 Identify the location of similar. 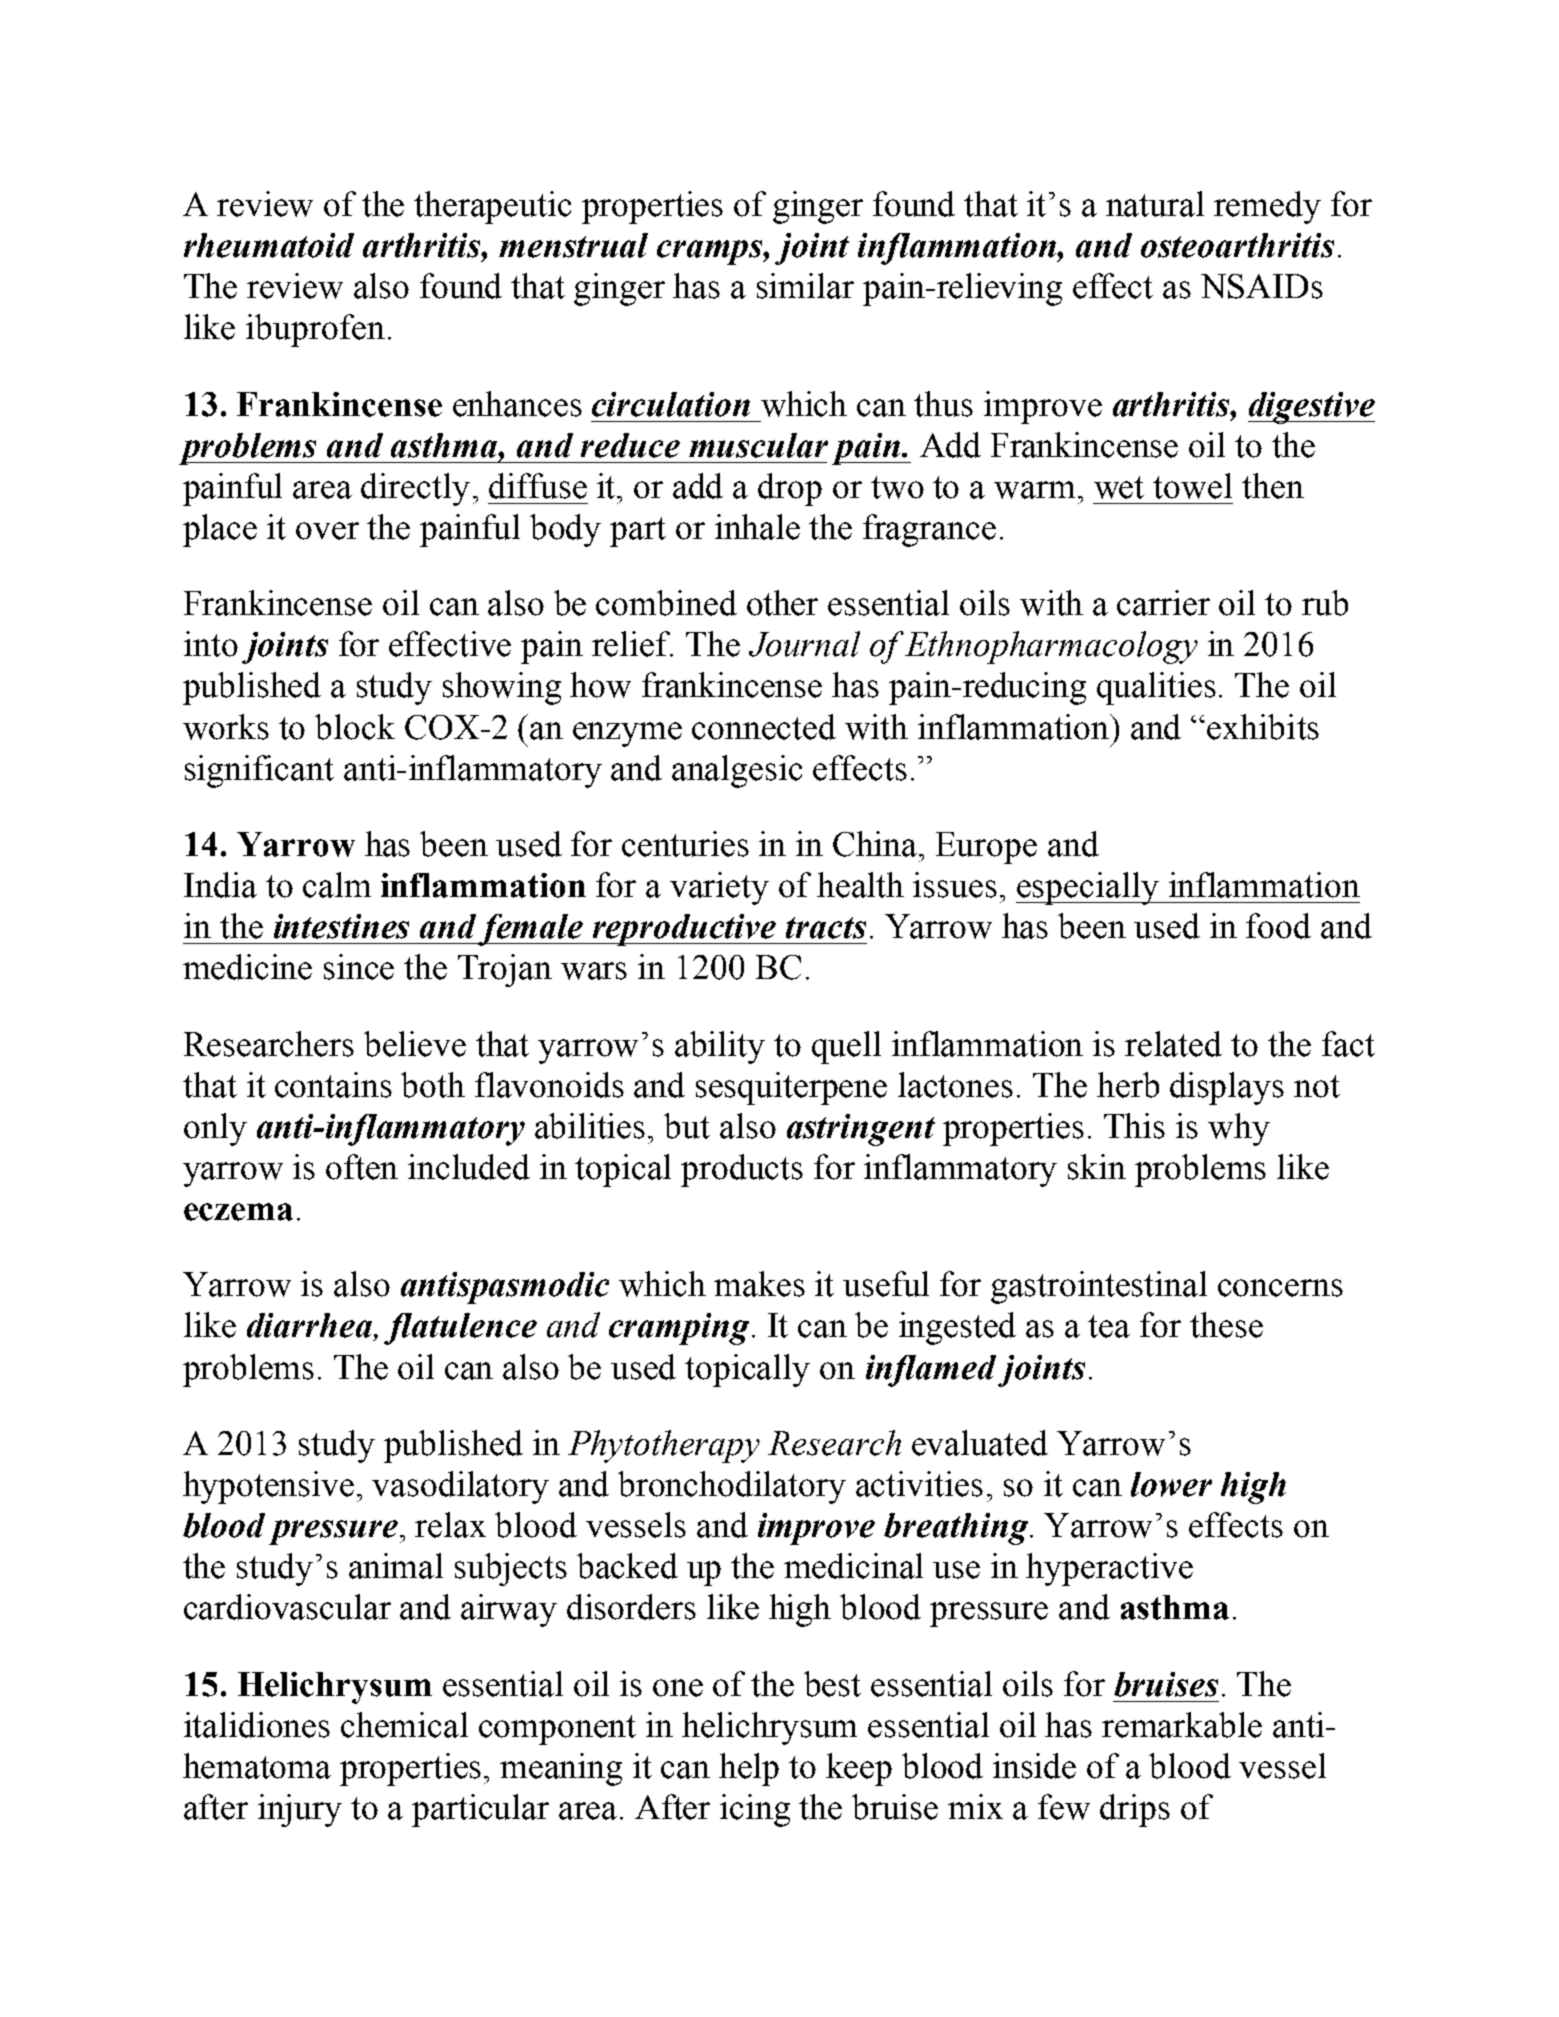
(805, 286).
